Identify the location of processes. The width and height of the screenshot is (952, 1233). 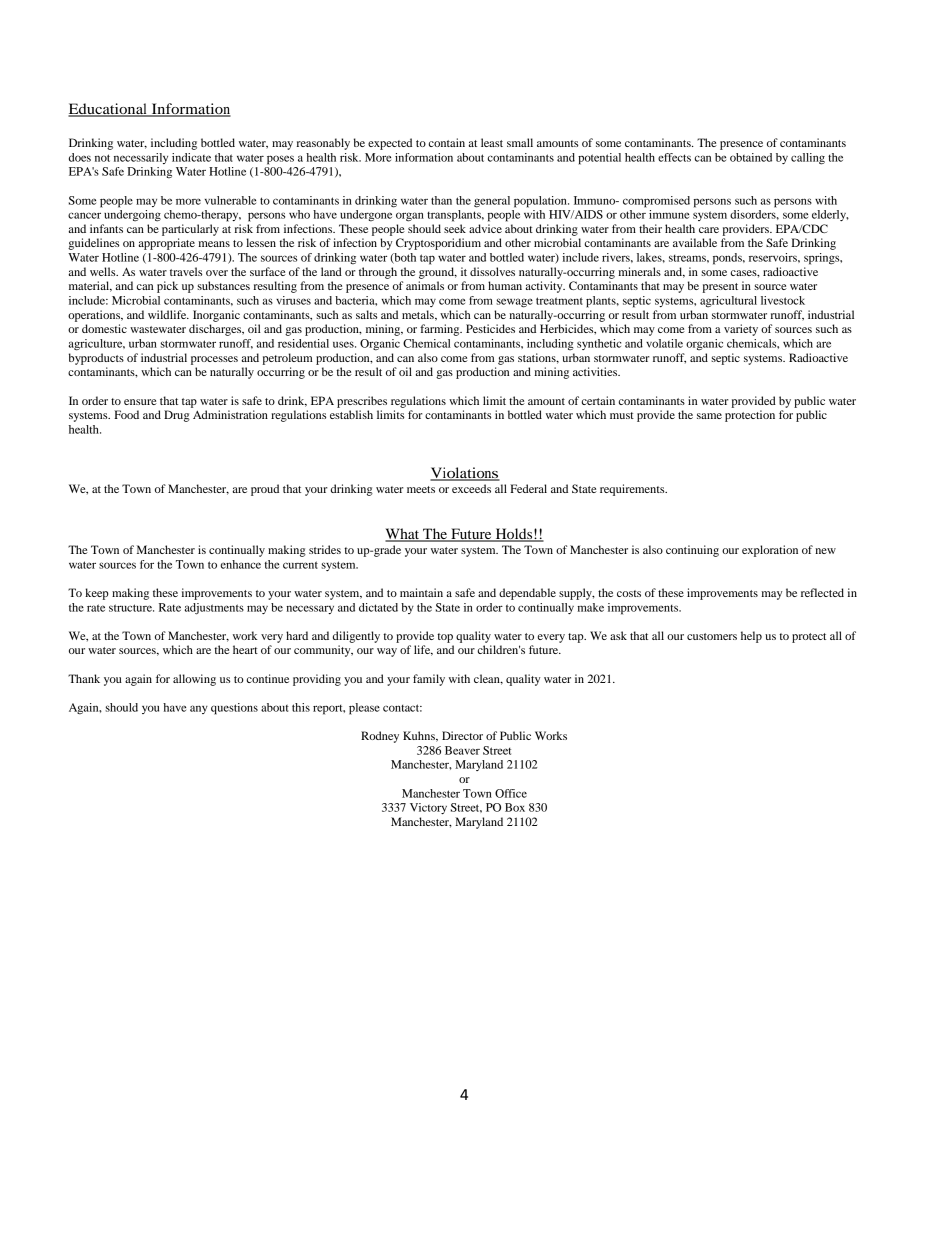
(214, 360).
